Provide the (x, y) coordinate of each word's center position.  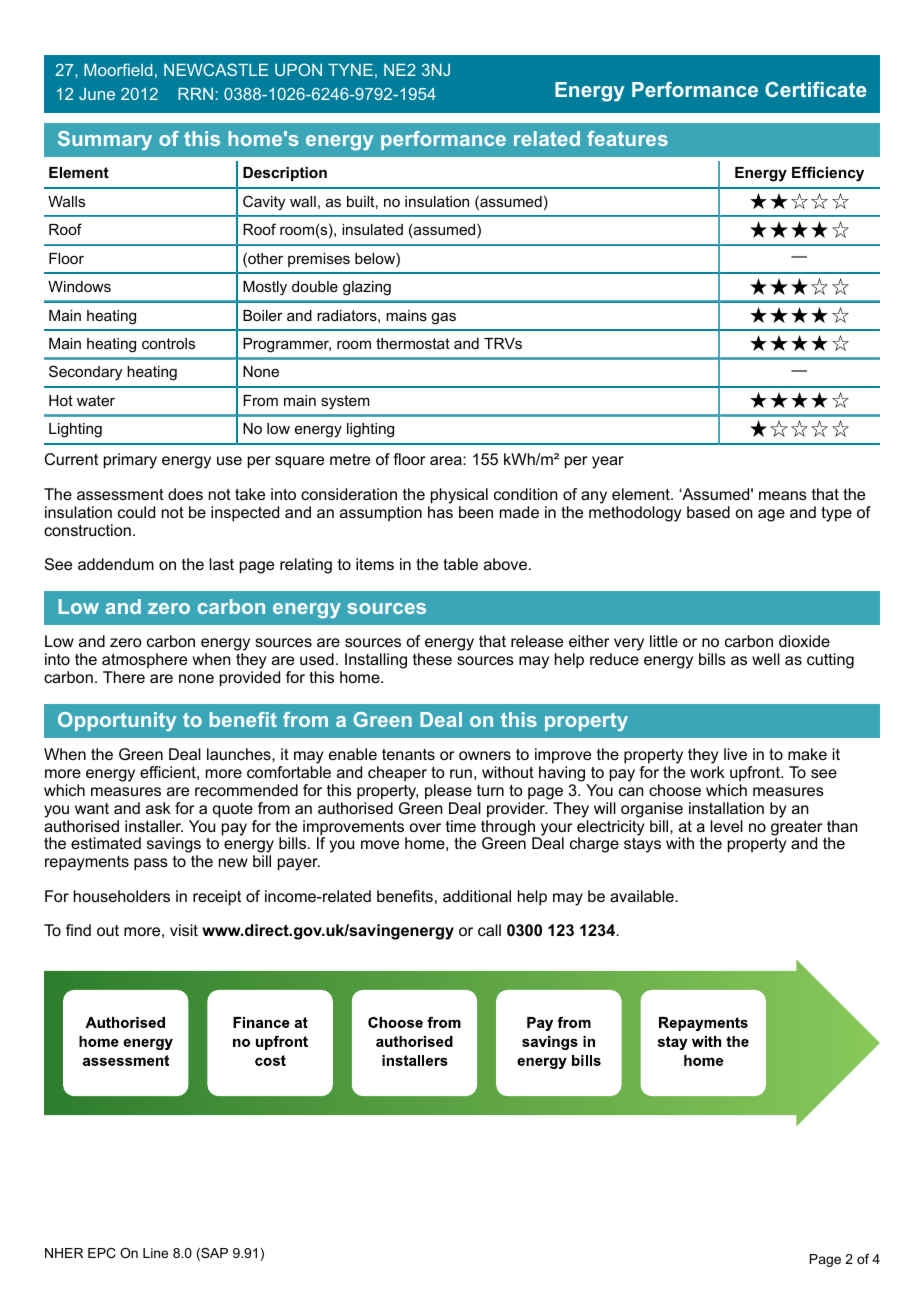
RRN (195, 94)
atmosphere (144, 661)
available (643, 896)
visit (184, 930)
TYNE (350, 70)
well (766, 659)
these (432, 659)
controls (168, 343)
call (489, 930)
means (783, 495)
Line (155, 1253)
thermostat (413, 343)
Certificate (815, 89)
